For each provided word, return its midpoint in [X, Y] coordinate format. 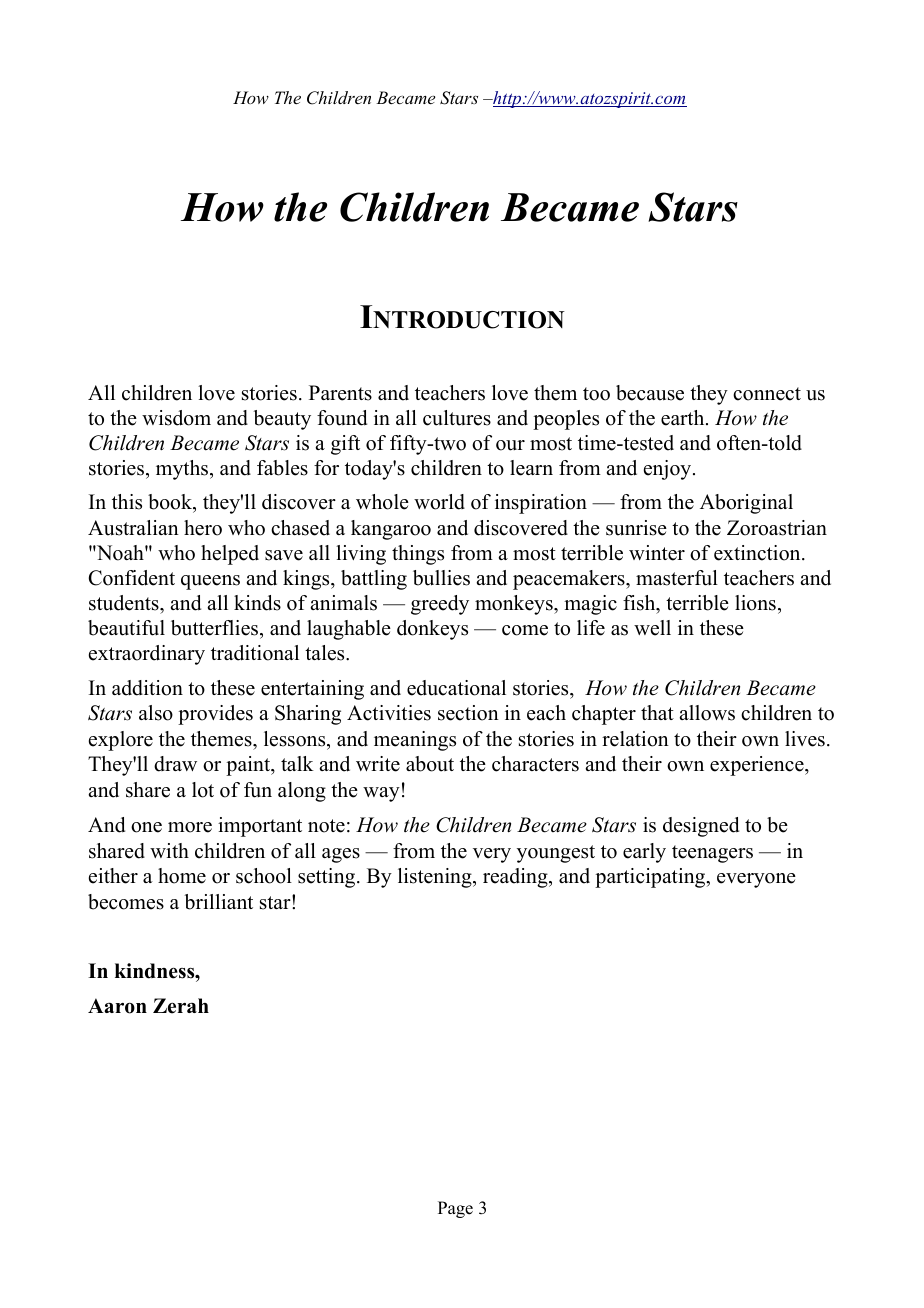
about [430, 764]
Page [455, 1209]
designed [701, 827]
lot [203, 790]
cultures [457, 418]
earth [684, 418]
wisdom [176, 418]
